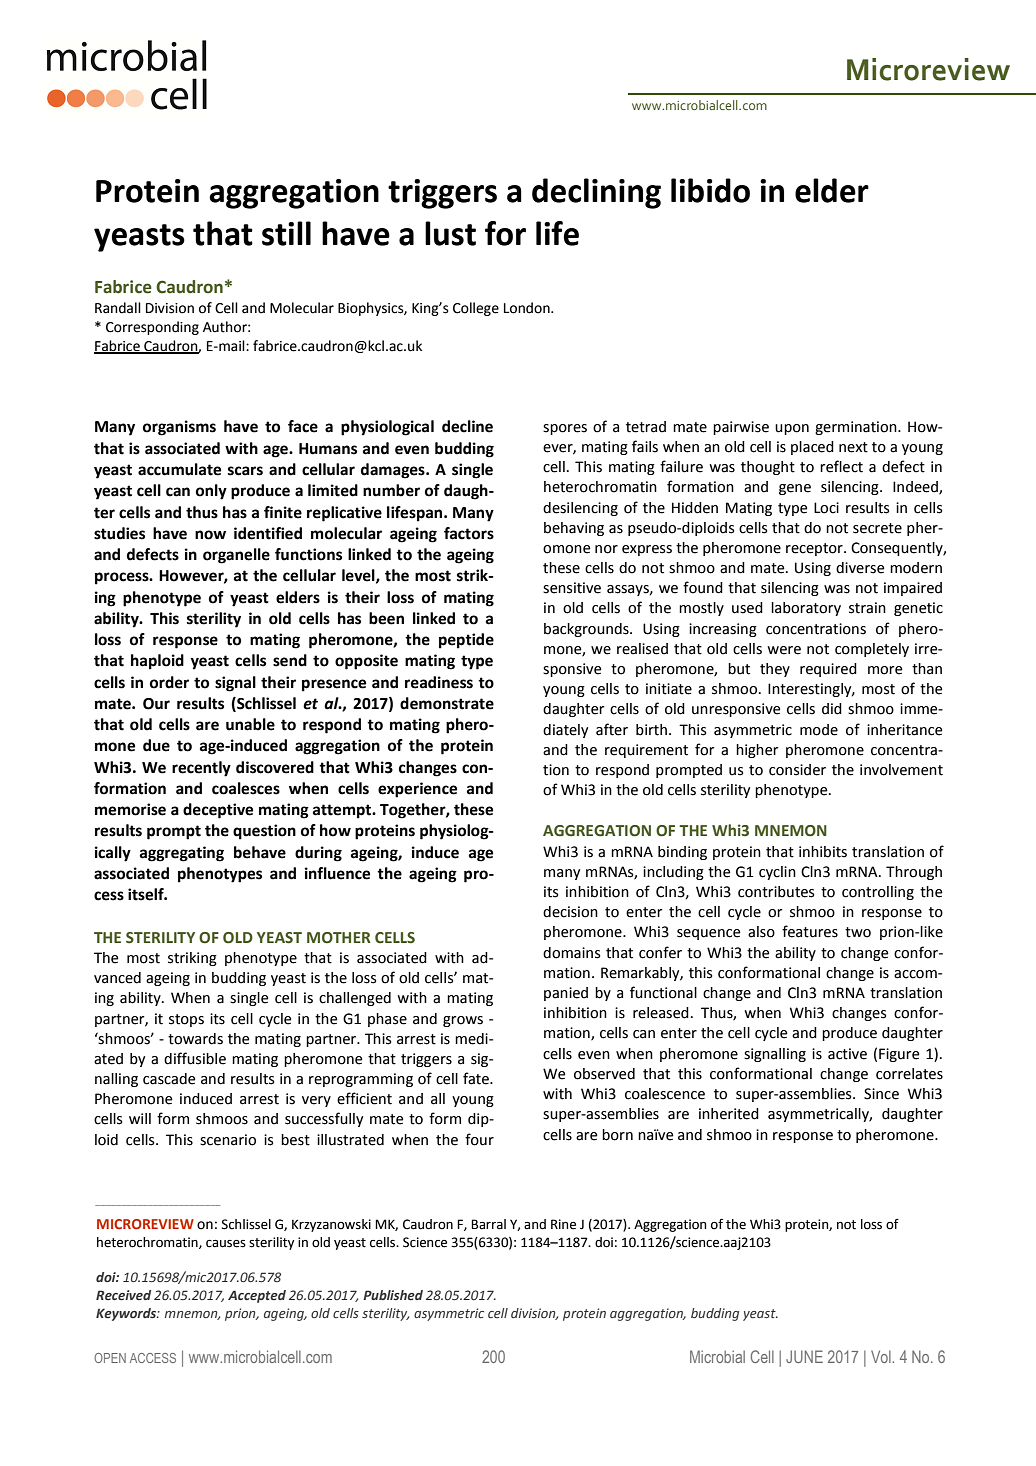 This document has height=1466, width=1036. What do you see at coordinates (572, 588) in the document?
I see `sensitive` at bounding box center [572, 588].
